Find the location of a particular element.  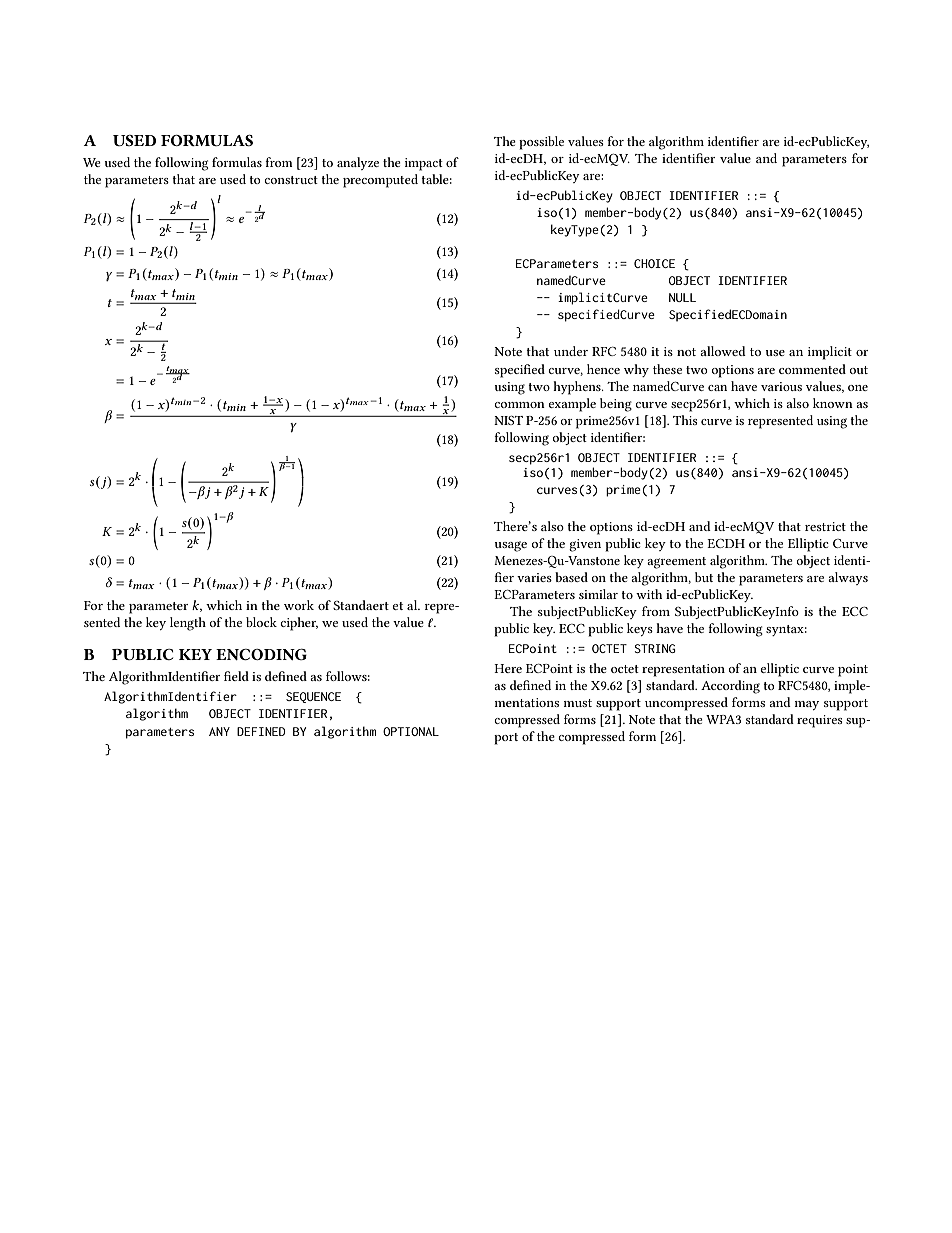

work is located at coordinates (299, 605).
